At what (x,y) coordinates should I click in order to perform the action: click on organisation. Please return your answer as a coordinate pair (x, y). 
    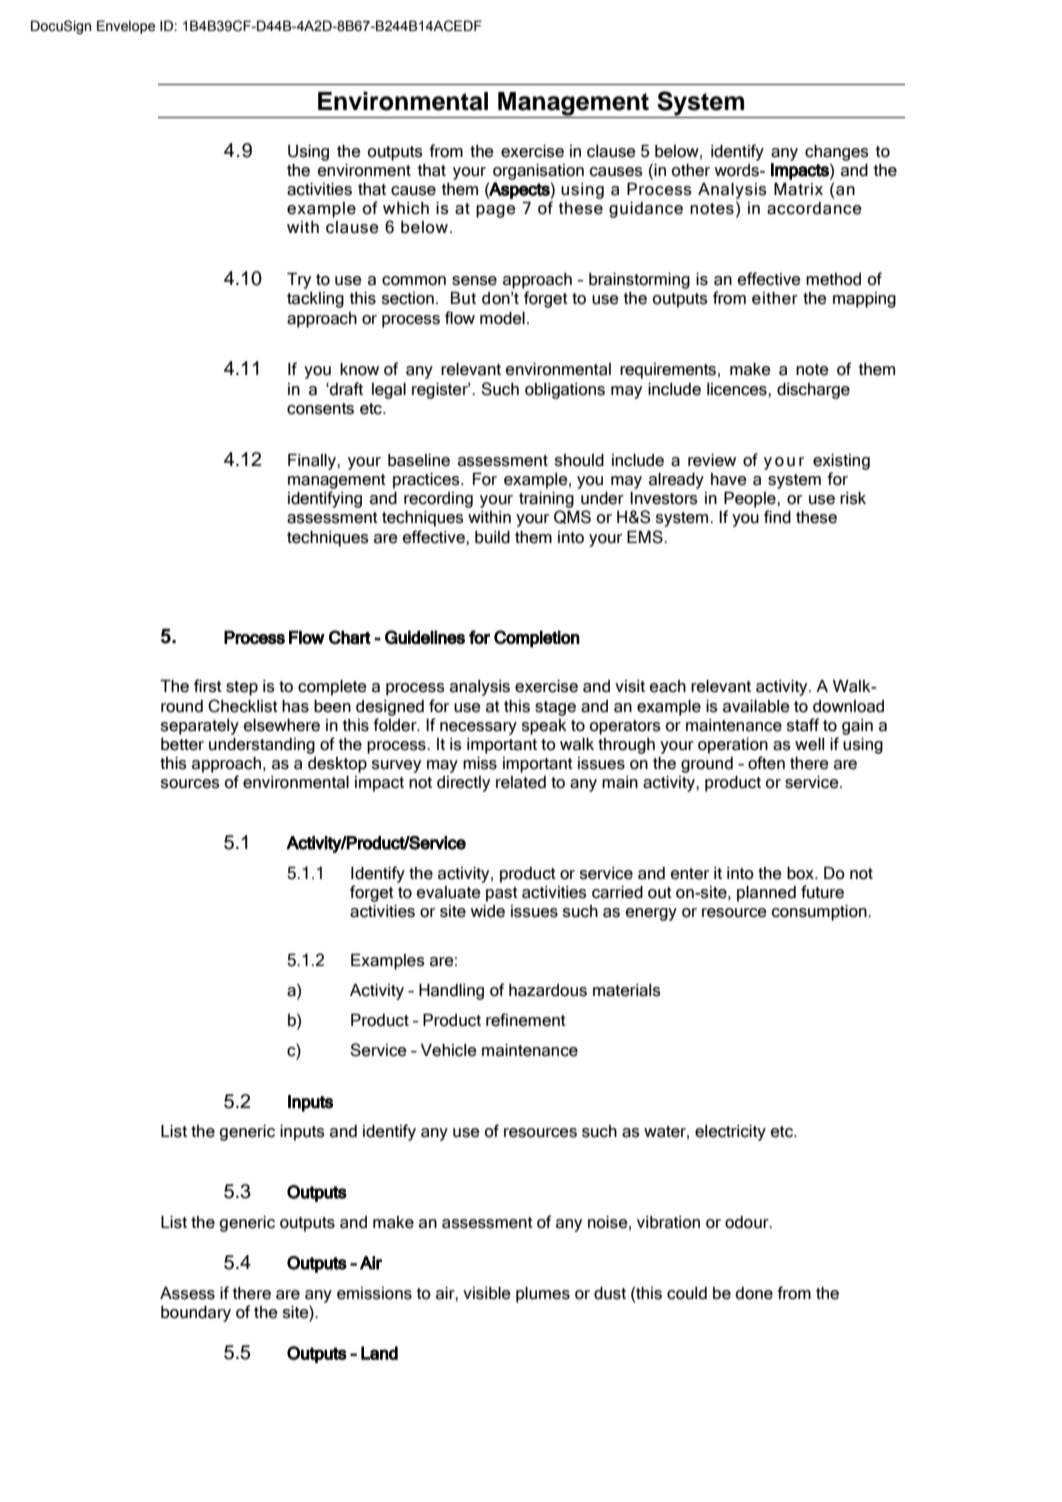
    Looking at the image, I should click on (538, 172).
